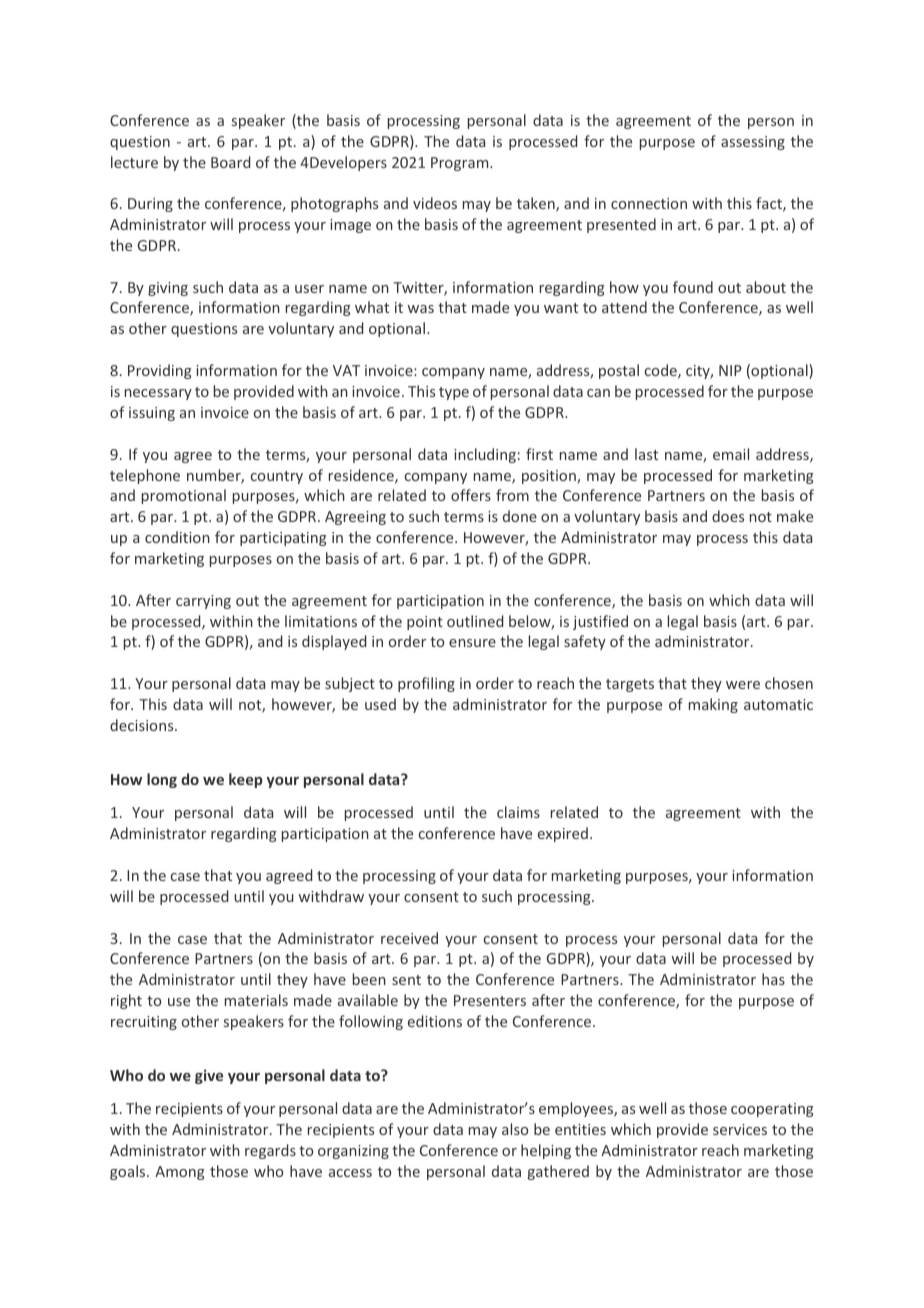  I want to click on ensure, so click(472, 643).
